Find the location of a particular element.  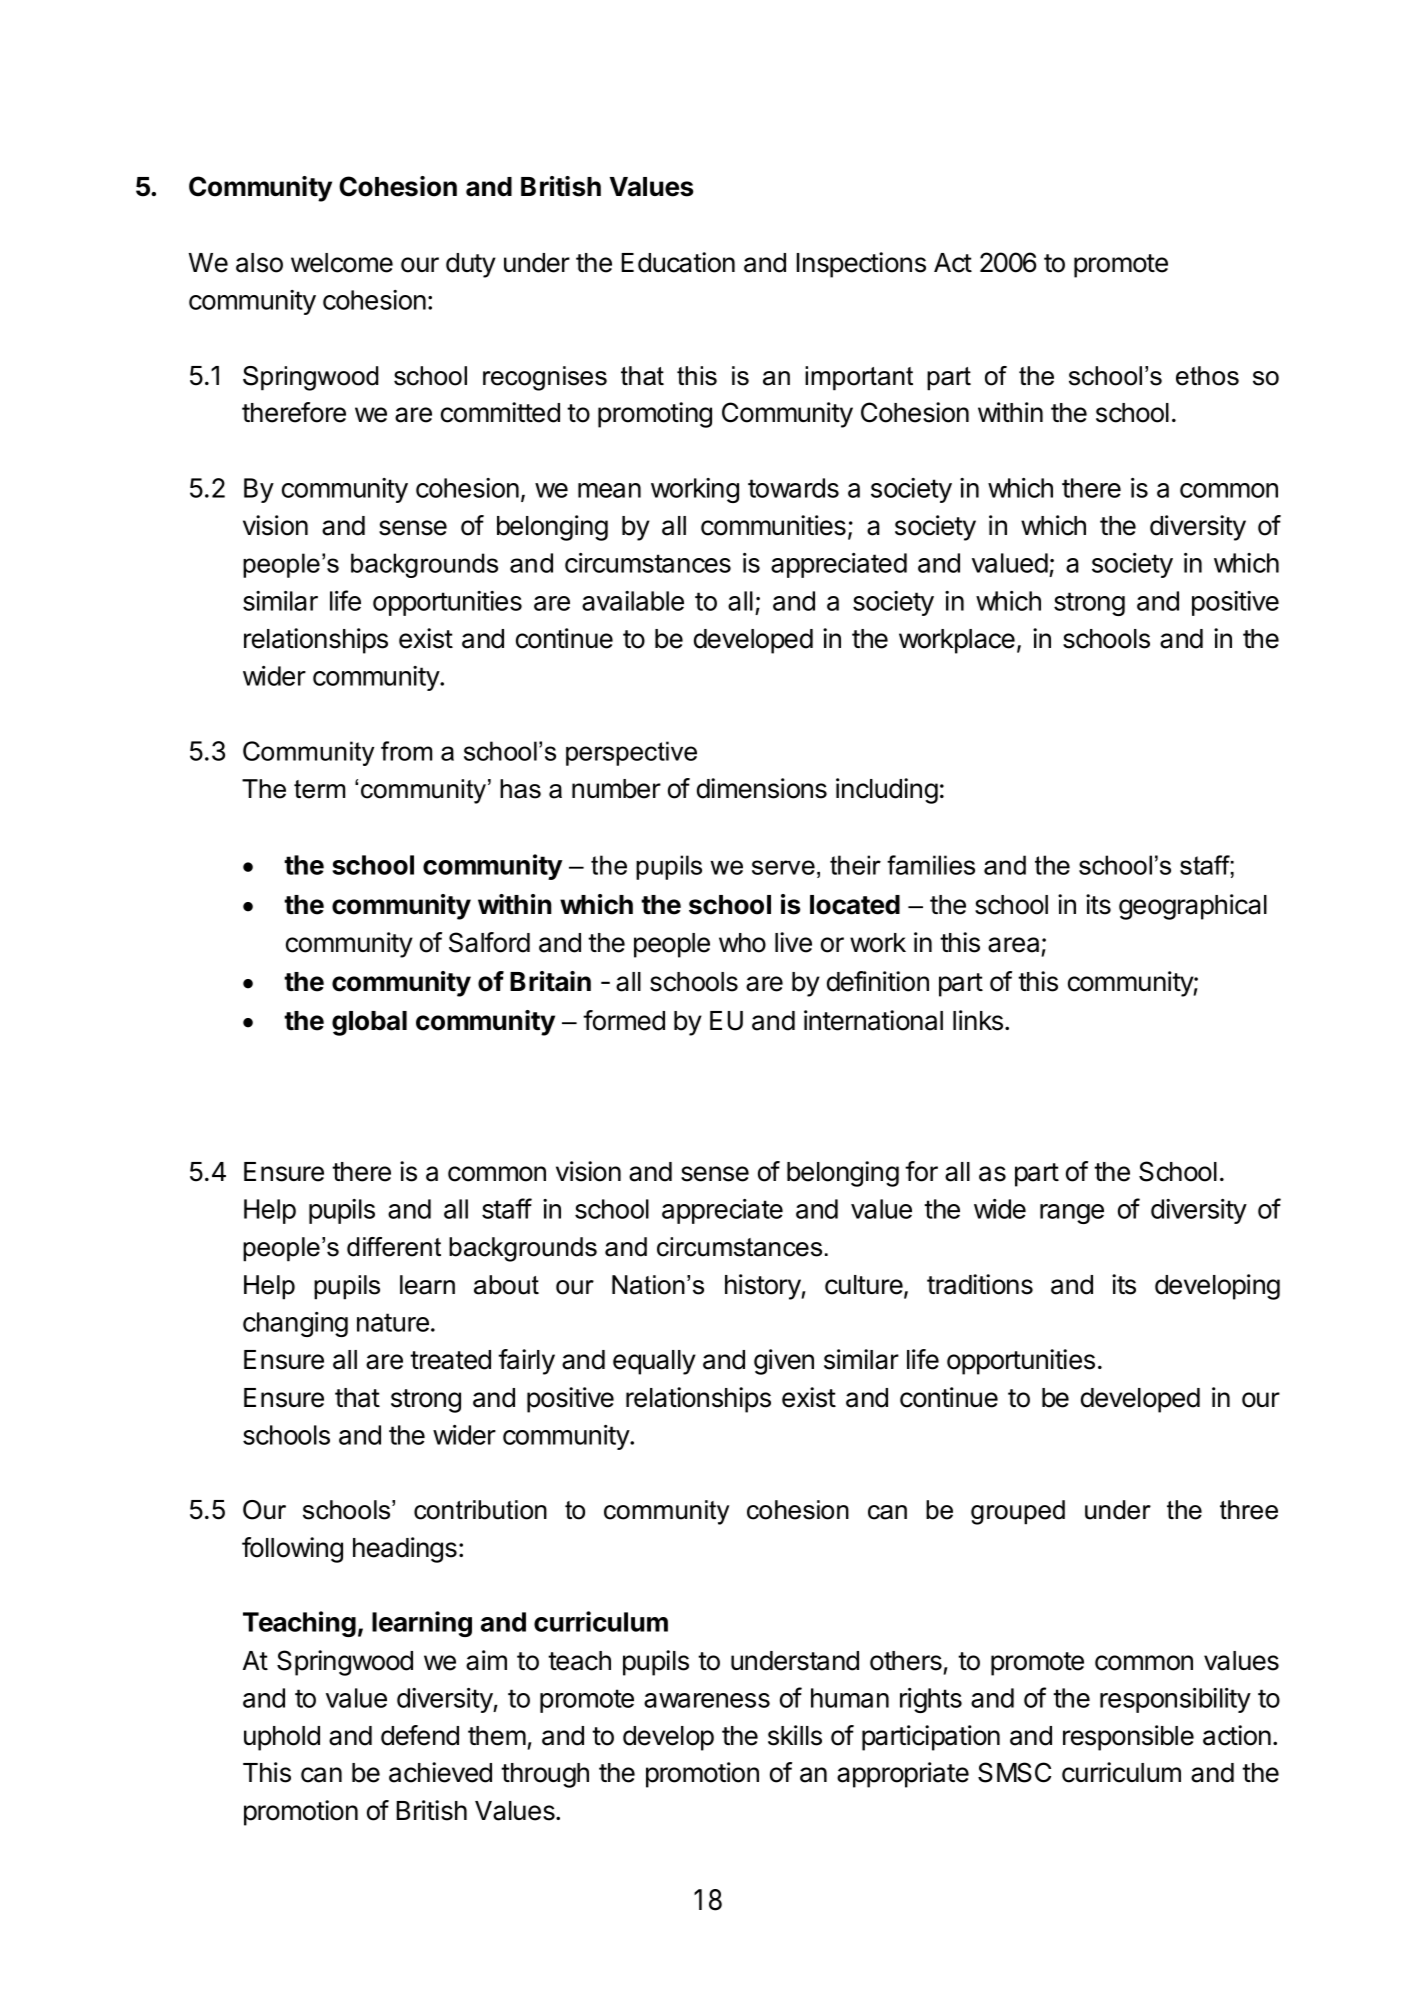

defend is located at coordinates (420, 1735).
